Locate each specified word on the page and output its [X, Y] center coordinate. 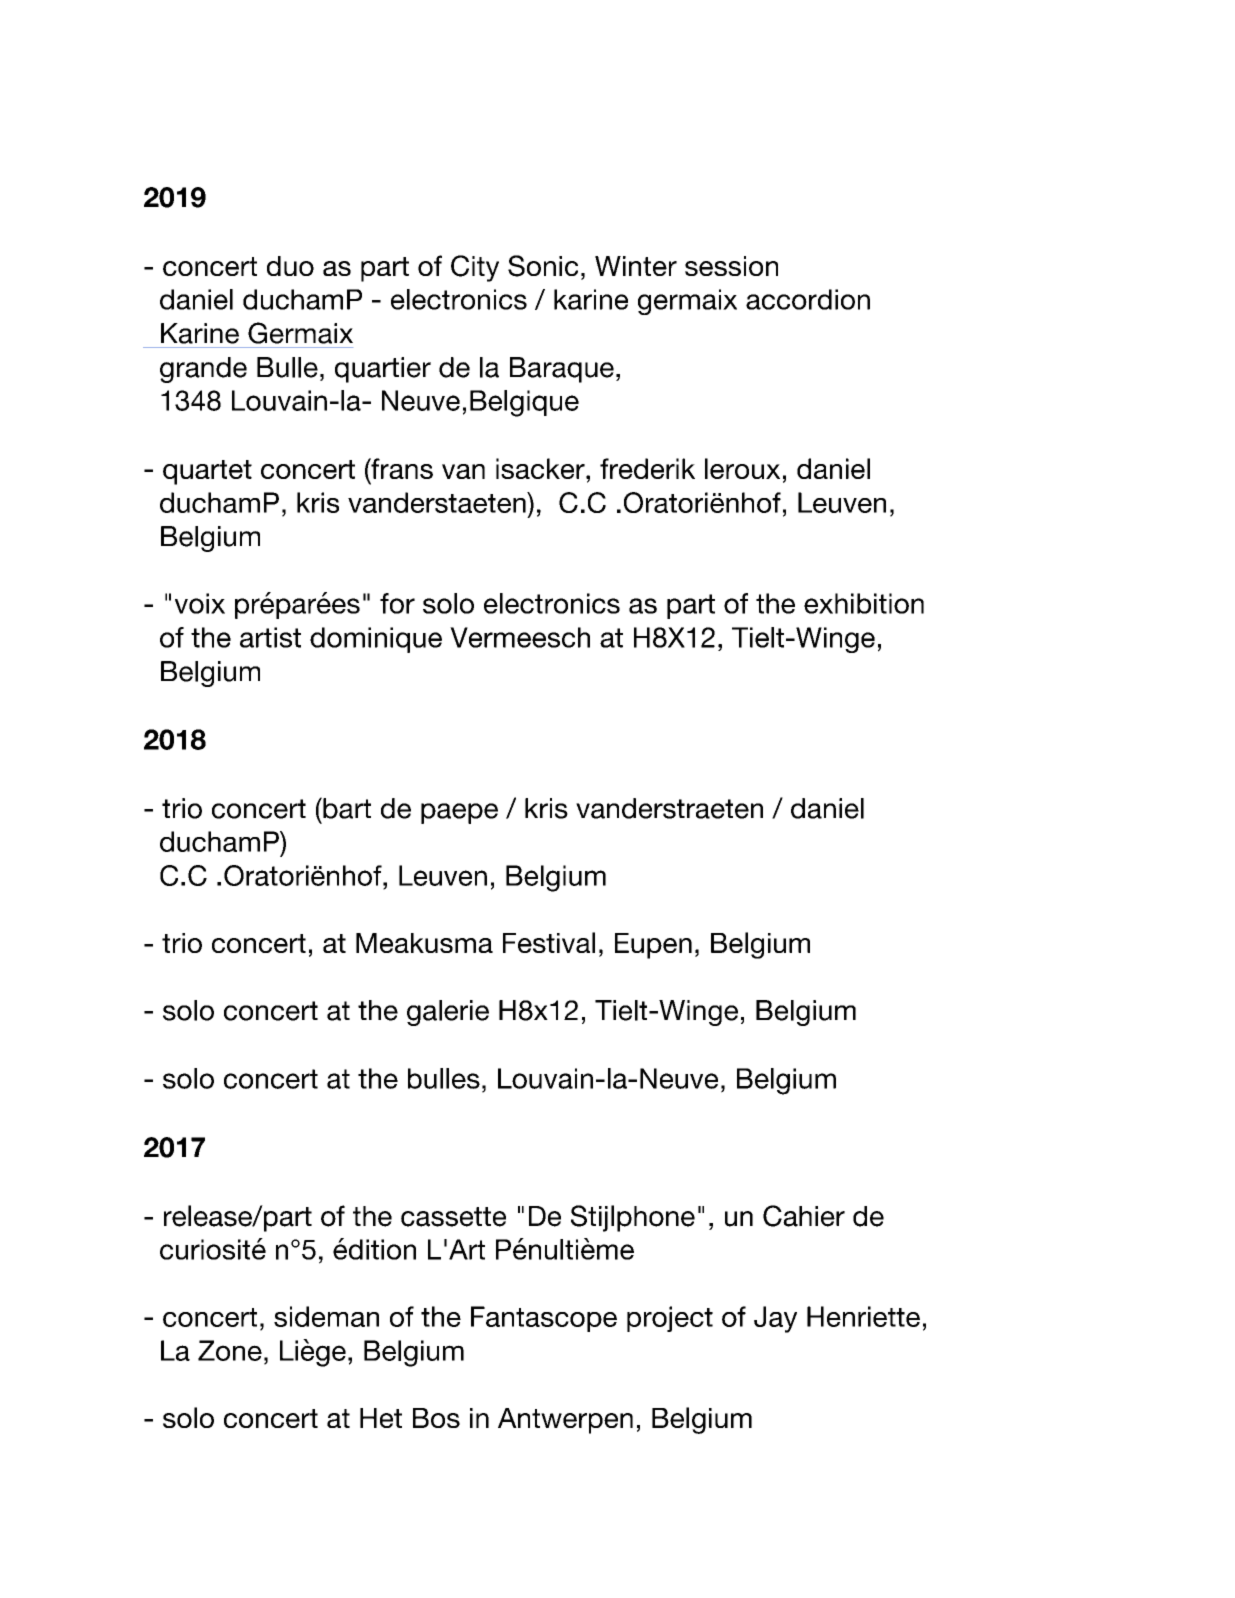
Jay [775, 1319]
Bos [436, 1418]
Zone [230, 1350]
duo [290, 266]
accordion [808, 299]
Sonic [543, 266]
